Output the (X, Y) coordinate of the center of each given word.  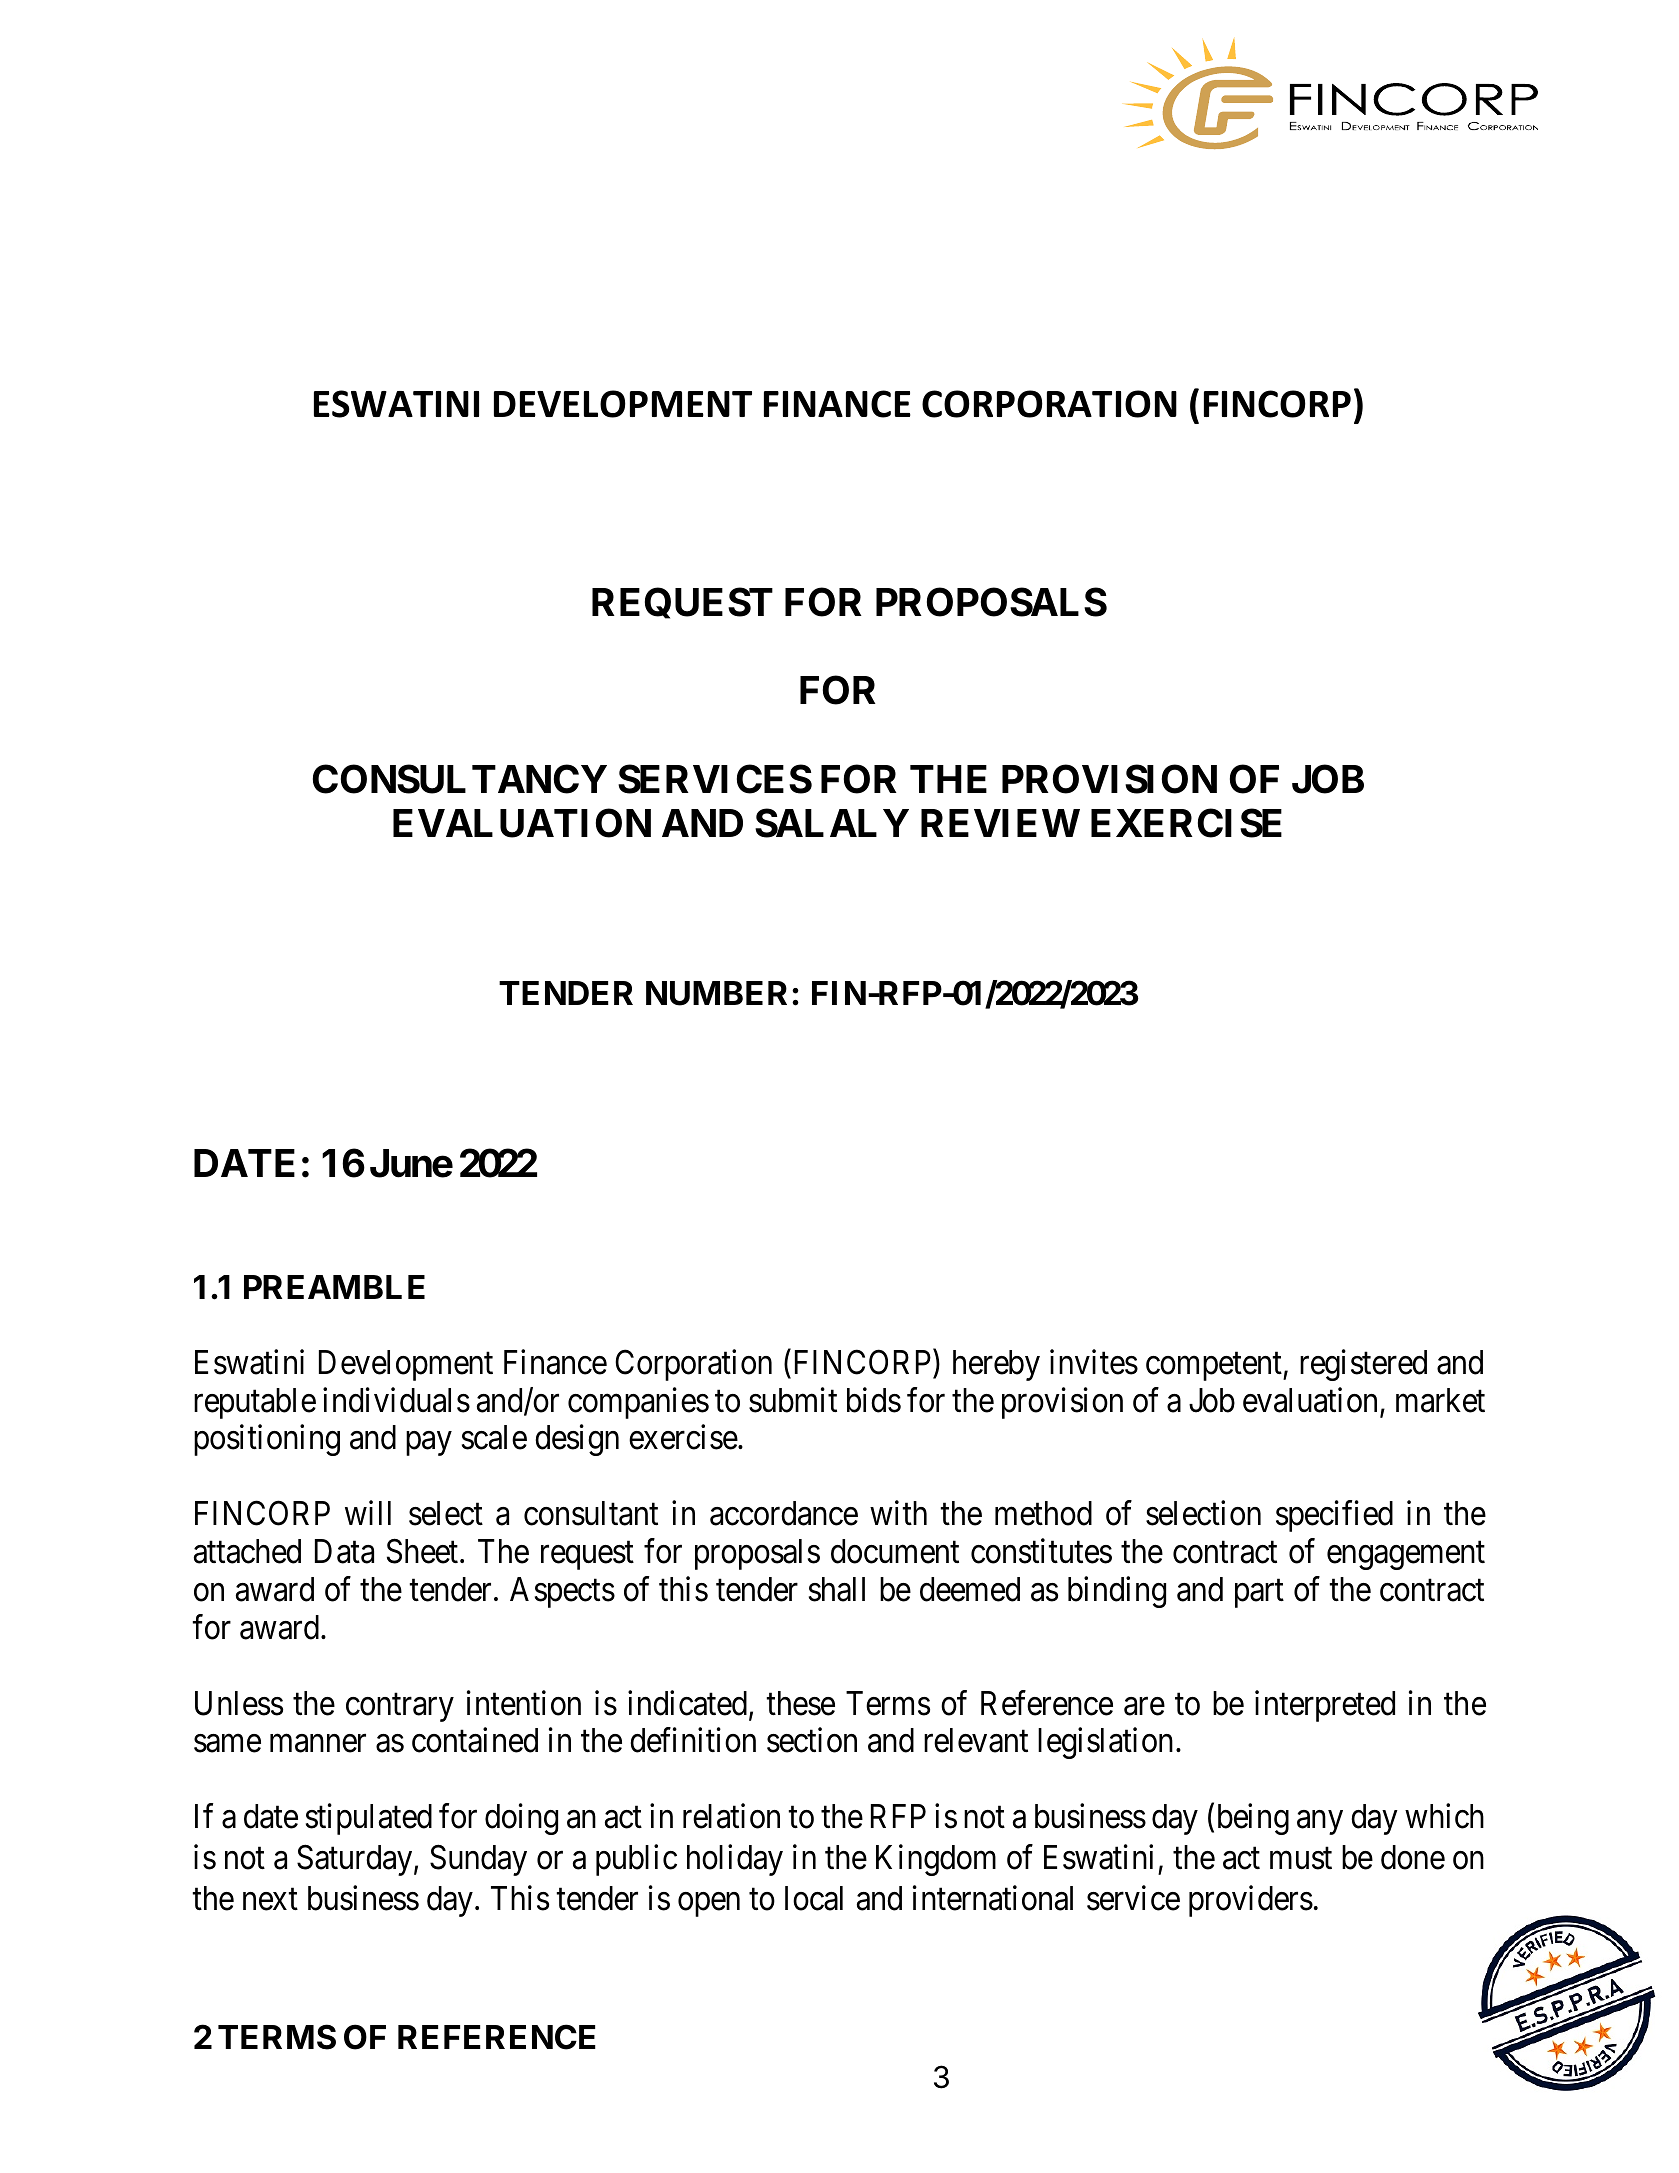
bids (874, 1400)
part (1259, 1594)
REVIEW (1000, 823)
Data (344, 1551)
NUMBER (716, 993)
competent (1215, 1367)
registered (1363, 1365)
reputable (255, 1403)
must (1301, 1859)
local (814, 1898)
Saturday (356, 1860)
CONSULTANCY (460, 779)
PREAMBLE (334, 1287)
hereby (996, 1365)
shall (837, 1589)
